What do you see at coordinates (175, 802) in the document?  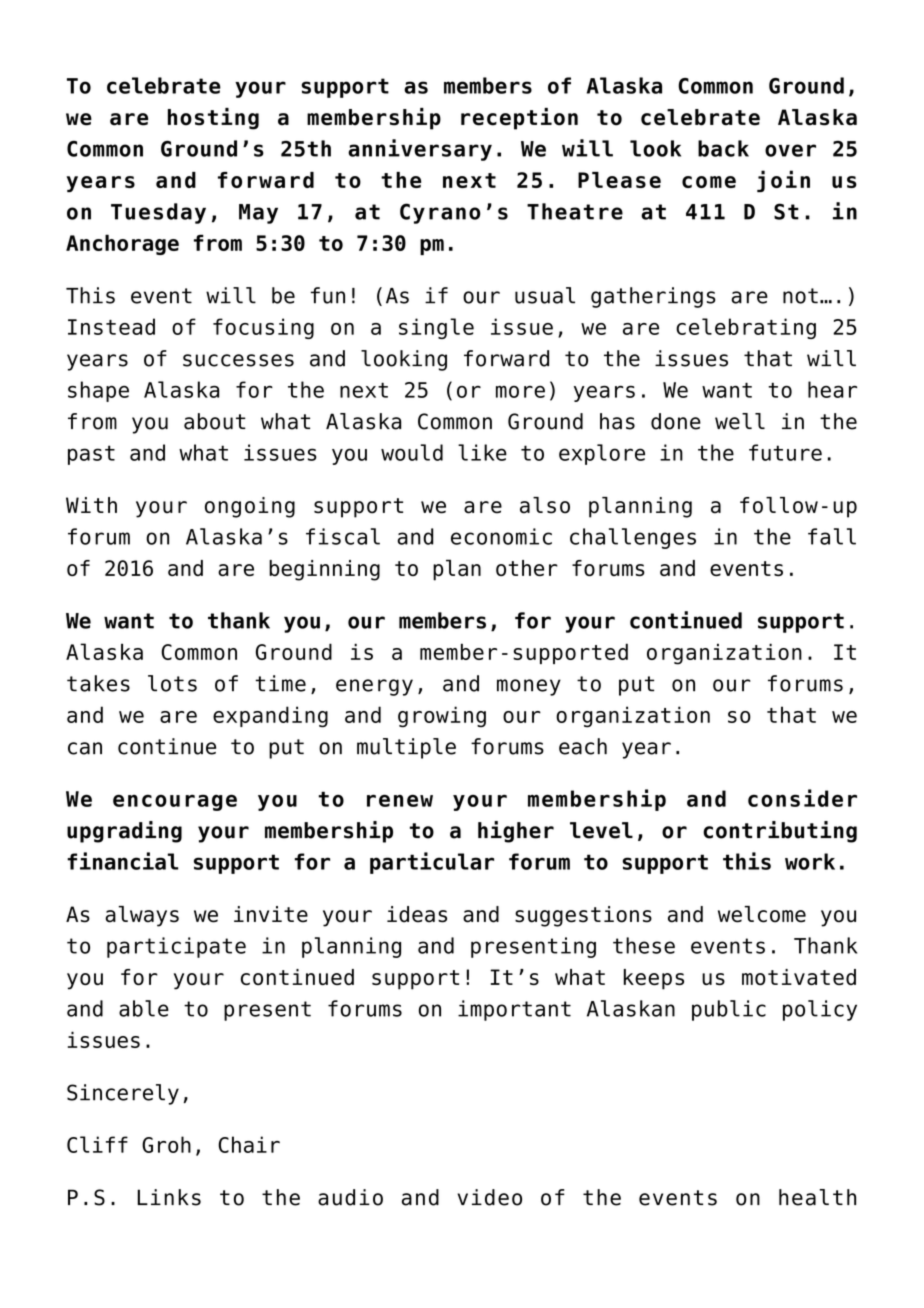 I see `encourage` at bounding box center [175, 802].
